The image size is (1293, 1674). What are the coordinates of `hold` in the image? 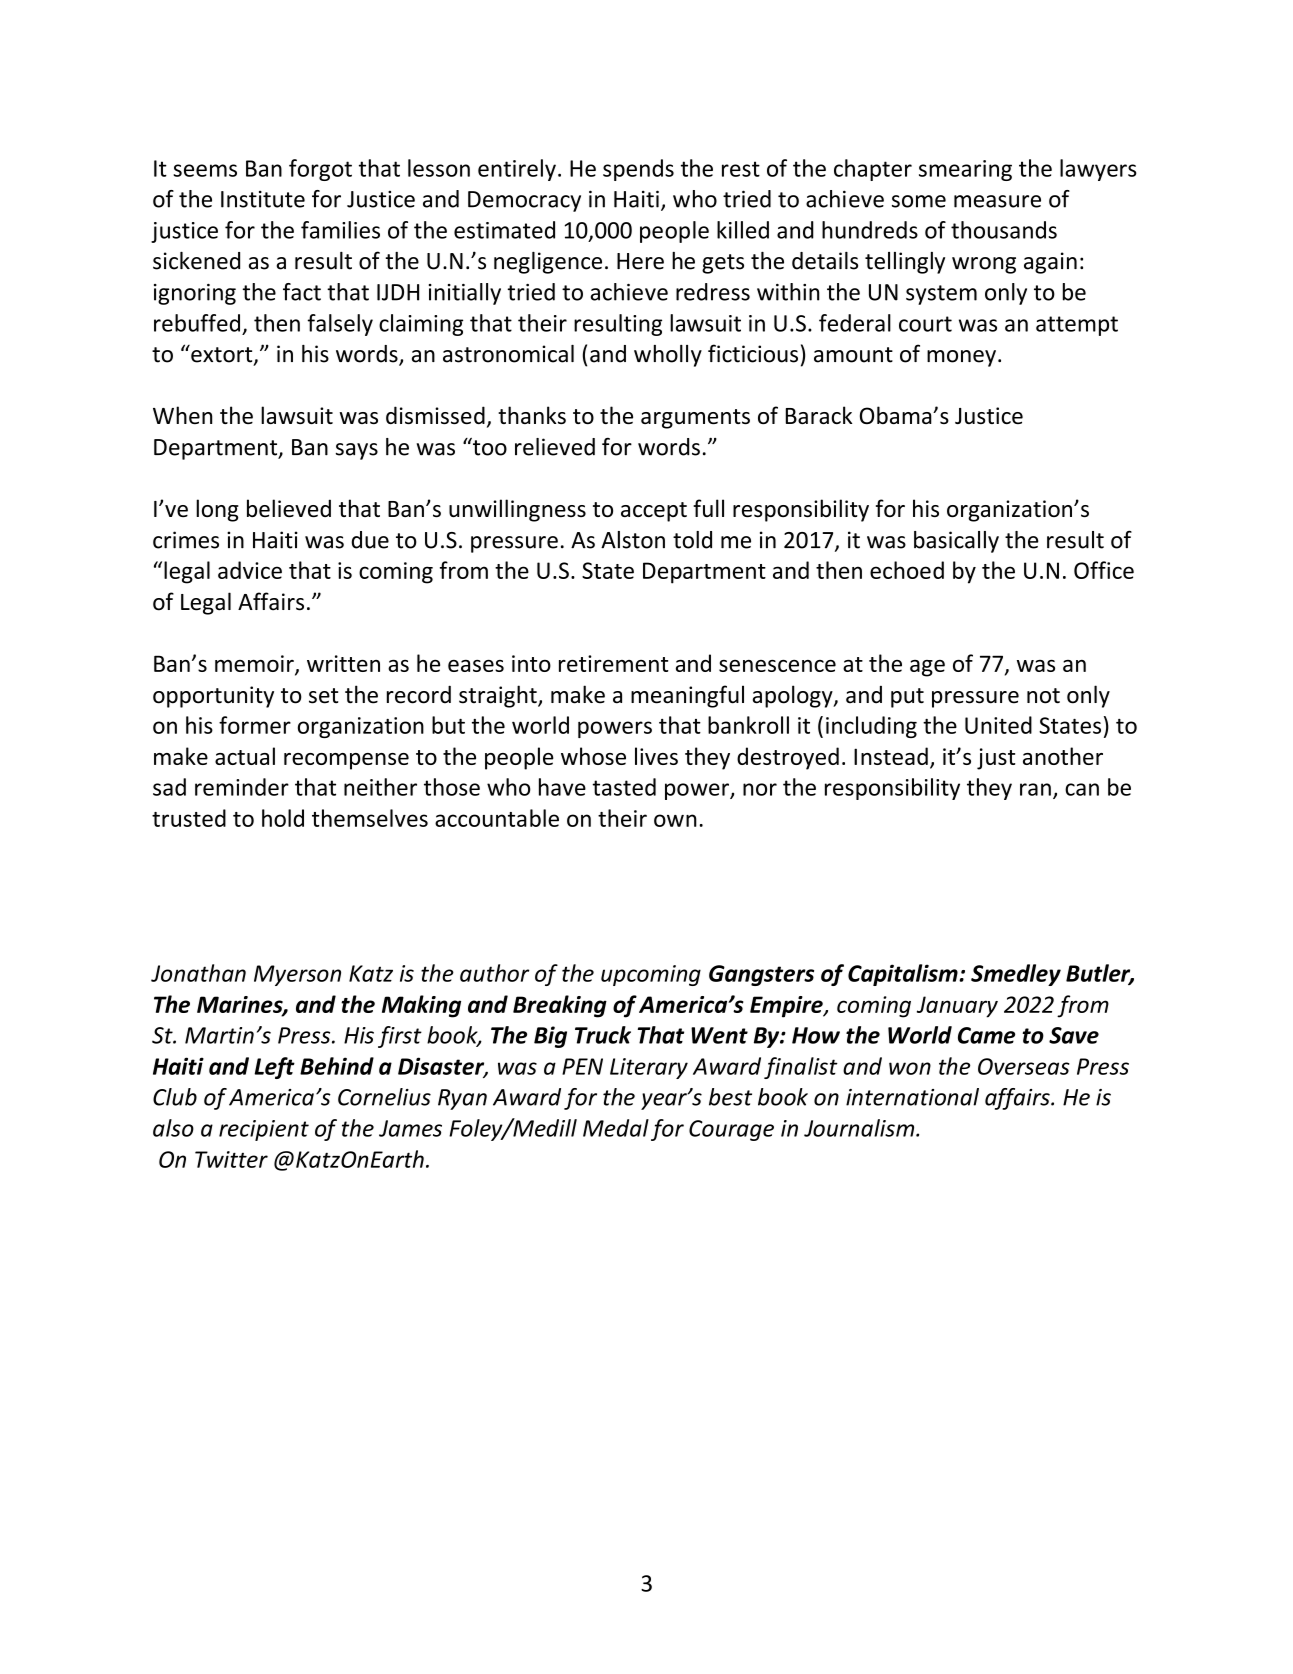 It's located at (283, 818).
